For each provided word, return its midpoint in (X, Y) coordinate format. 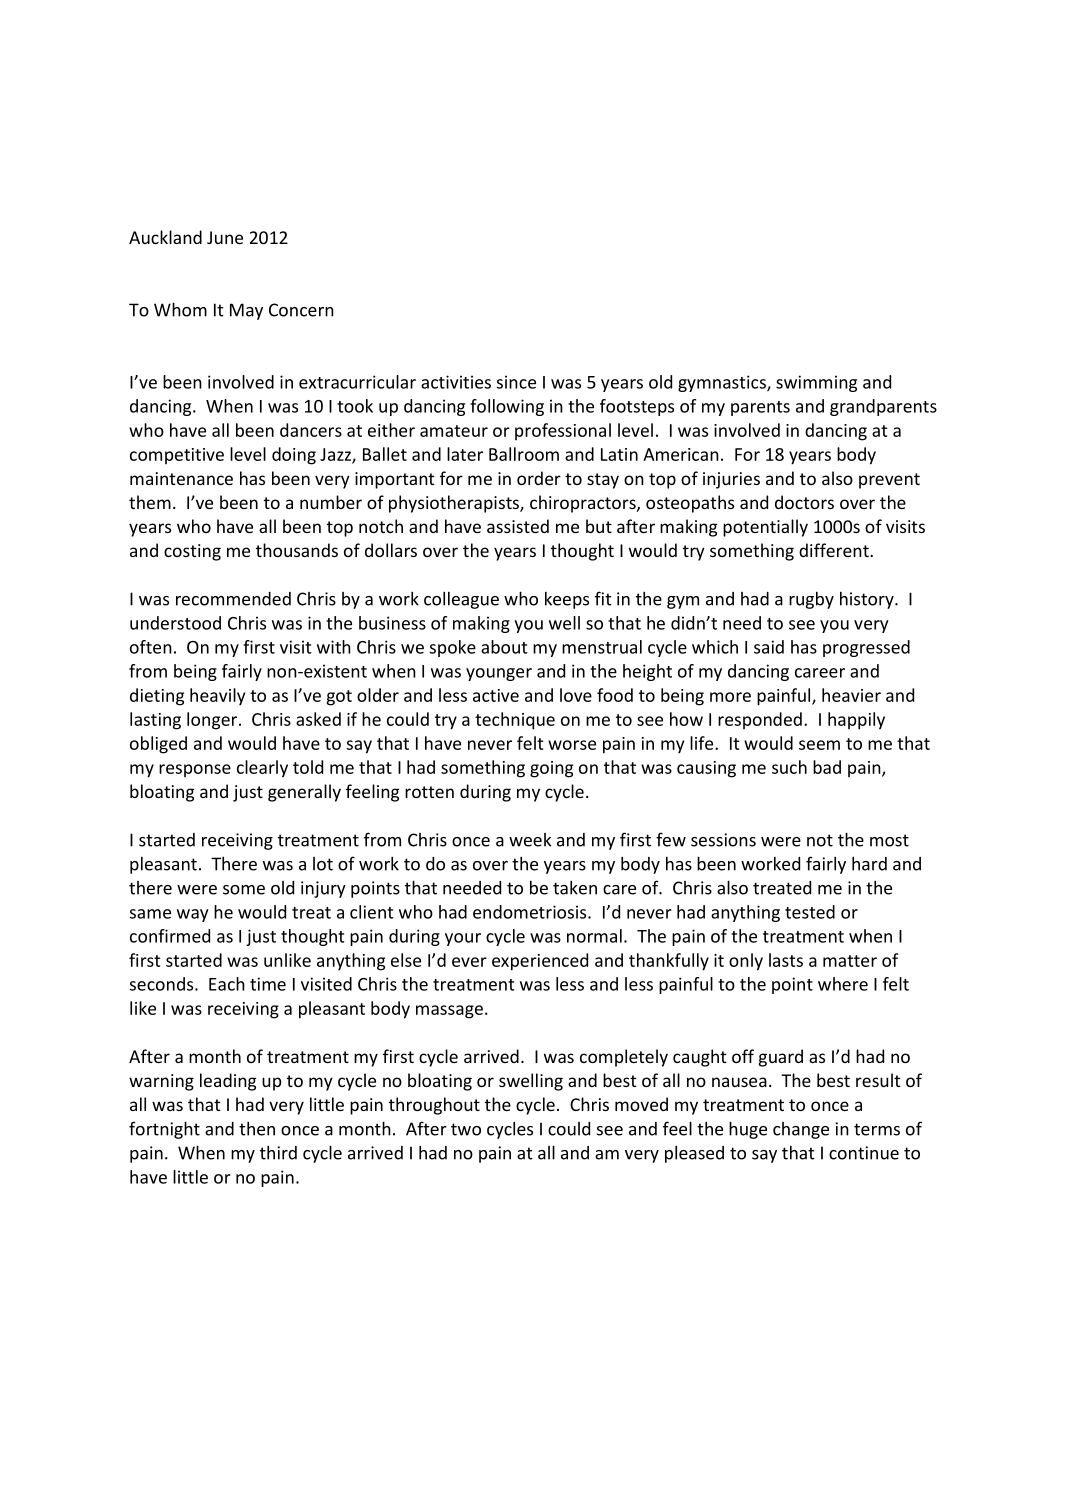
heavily (217, 696)
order (539, 478)
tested (810, 912)
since (516, 382)
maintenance (181, 478)
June (225, 237)
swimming (816, 383)
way (193, 915)
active (496, 695)
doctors (804, 502)
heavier (851, 695)
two (466, 1129)
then (257, 1129)
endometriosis (531, 912)
